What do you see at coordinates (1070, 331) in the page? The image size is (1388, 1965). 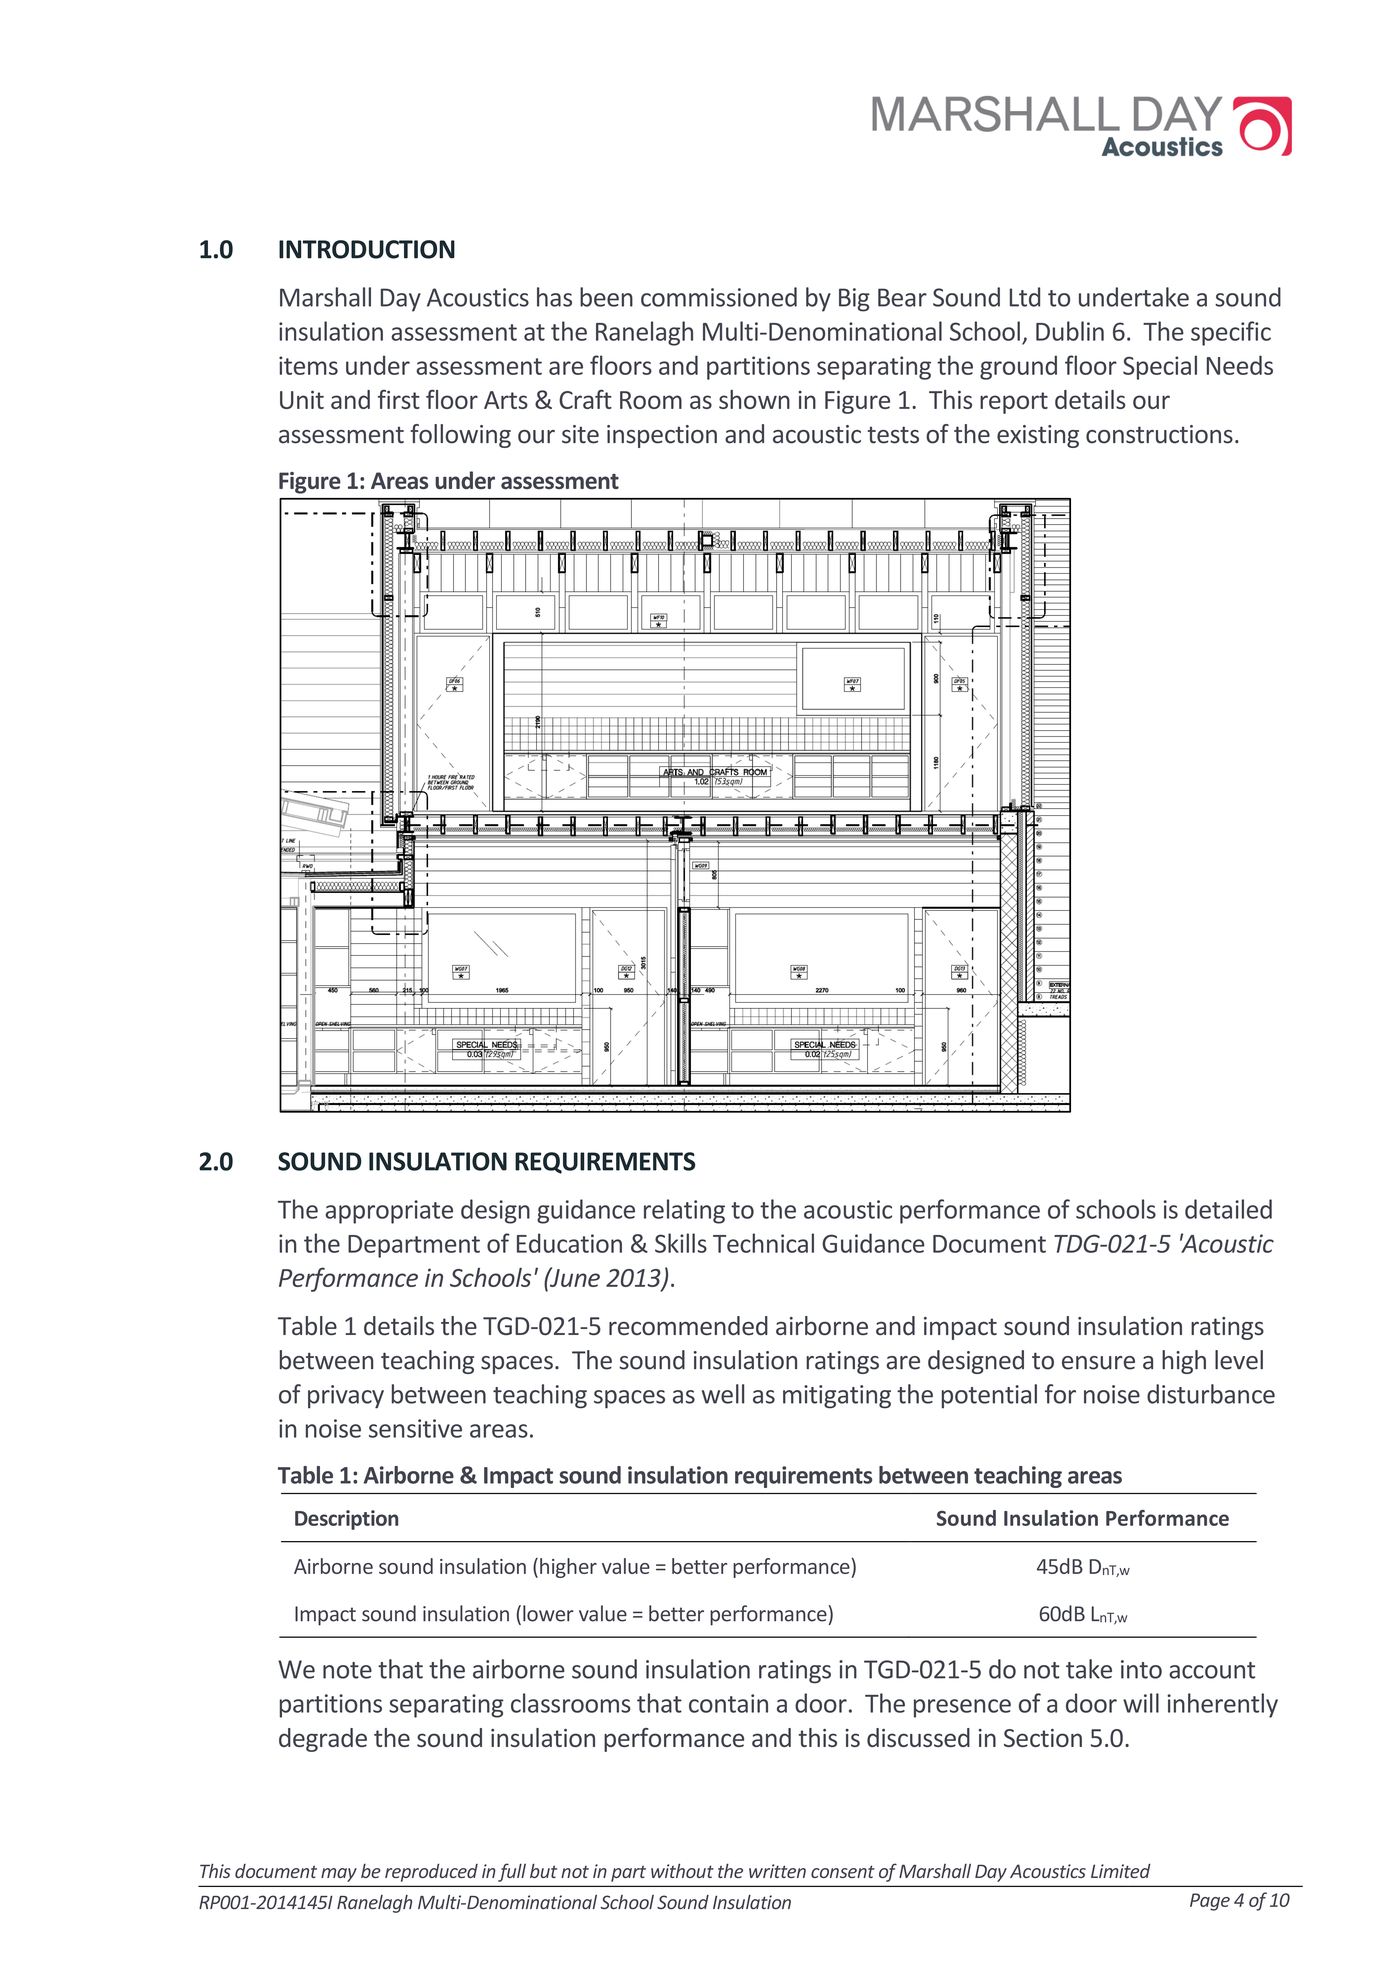 I see `Dublin` at bounding box center [1070, 331].
